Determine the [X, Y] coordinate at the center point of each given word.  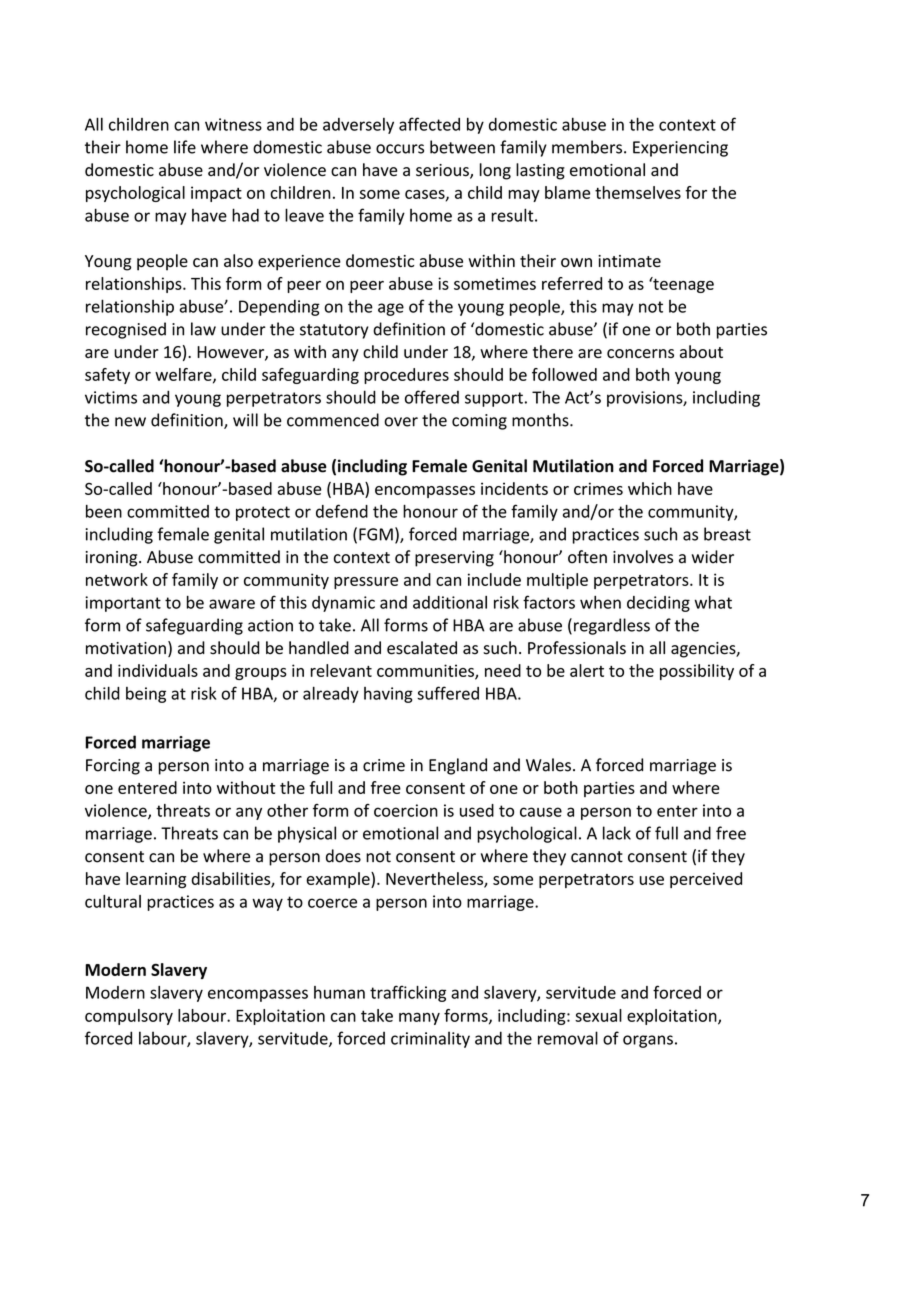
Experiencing [680, 149]
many [419, 1018]
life [185, 147]
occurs [400, 149]
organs [648, 1041]
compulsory [129, 1017]
